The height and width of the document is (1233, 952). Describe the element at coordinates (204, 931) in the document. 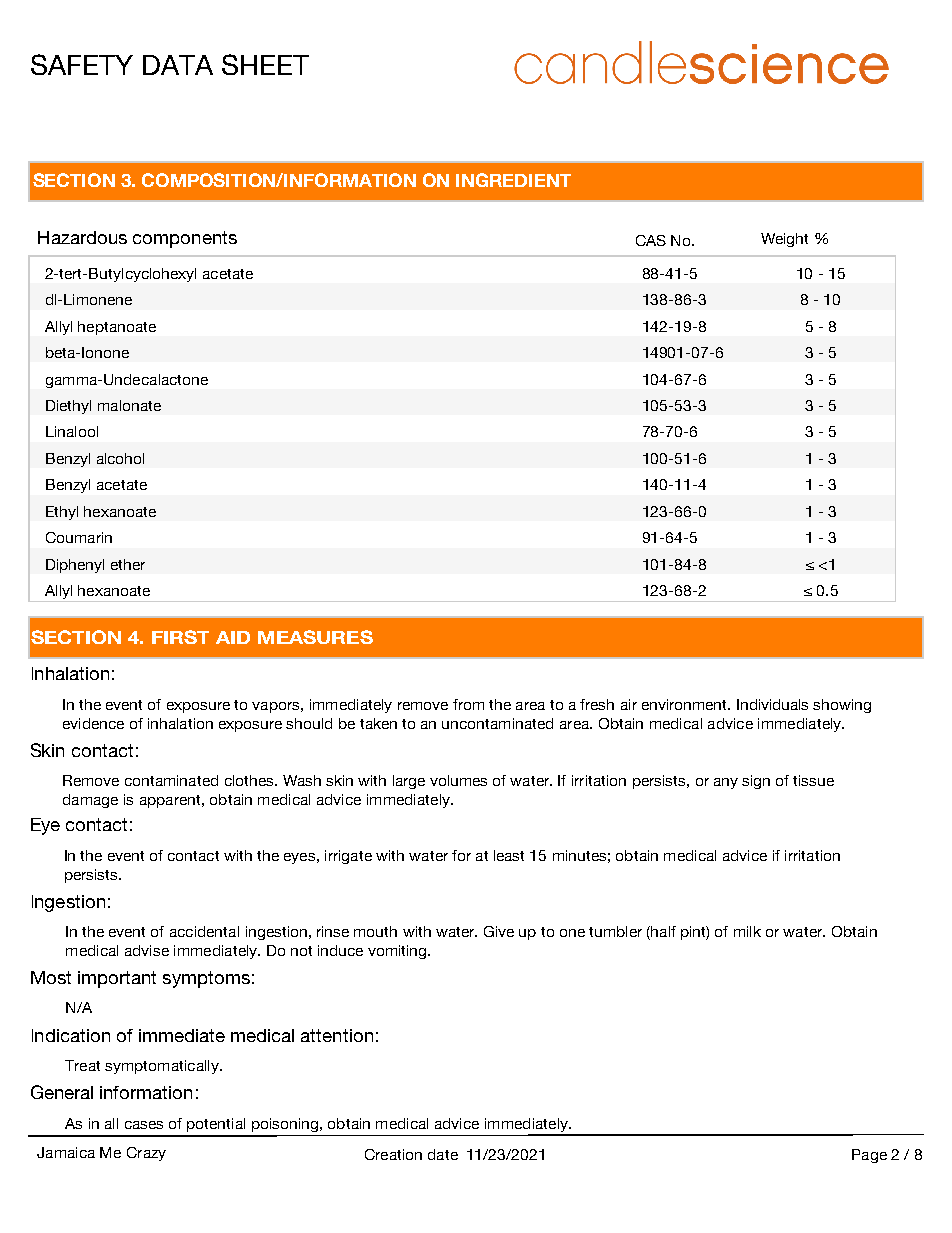

I see `accidental` at that location.
